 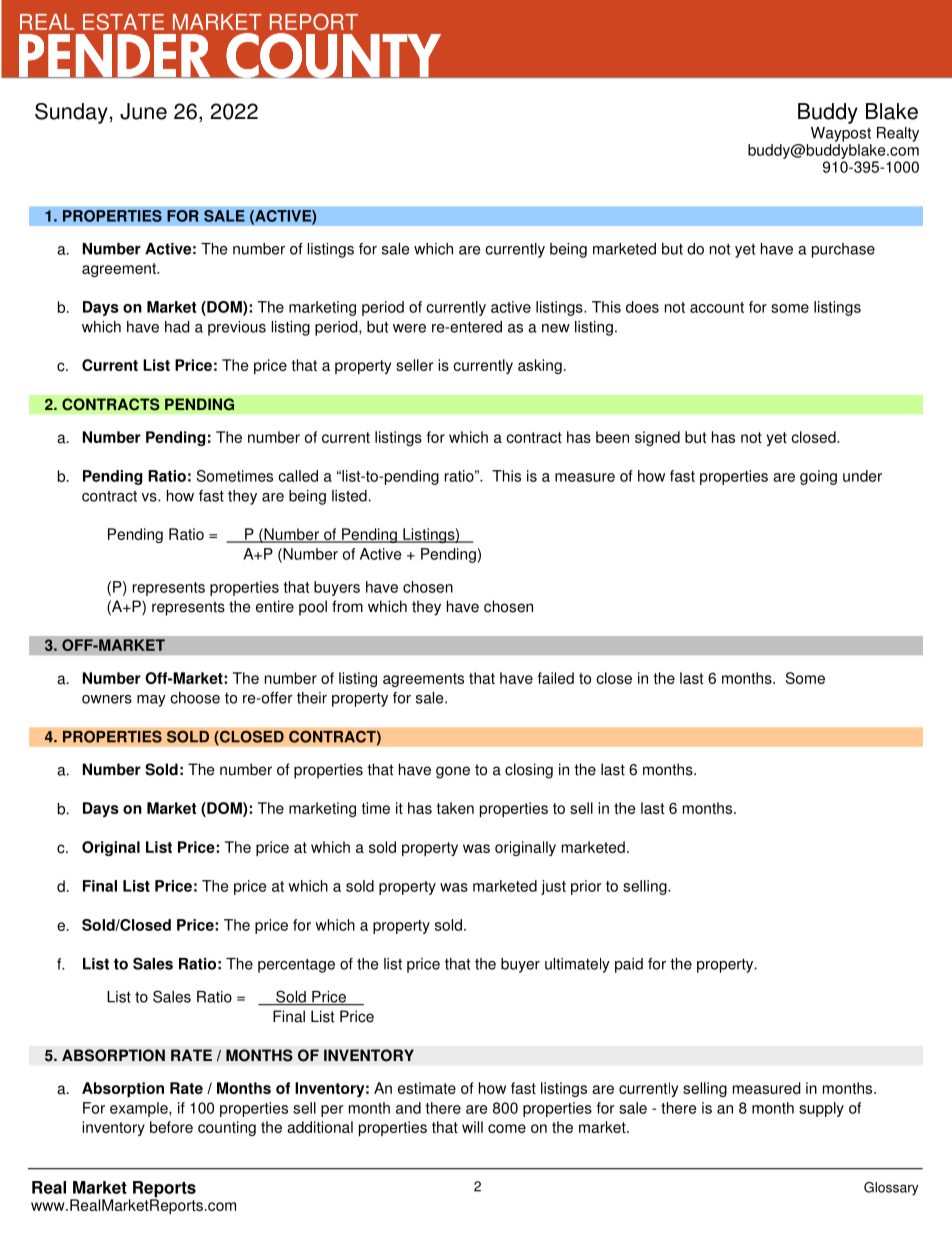 What do you see at coordinates (143, 111) in the page?
I see `June` at bounding box center [143, 111].
